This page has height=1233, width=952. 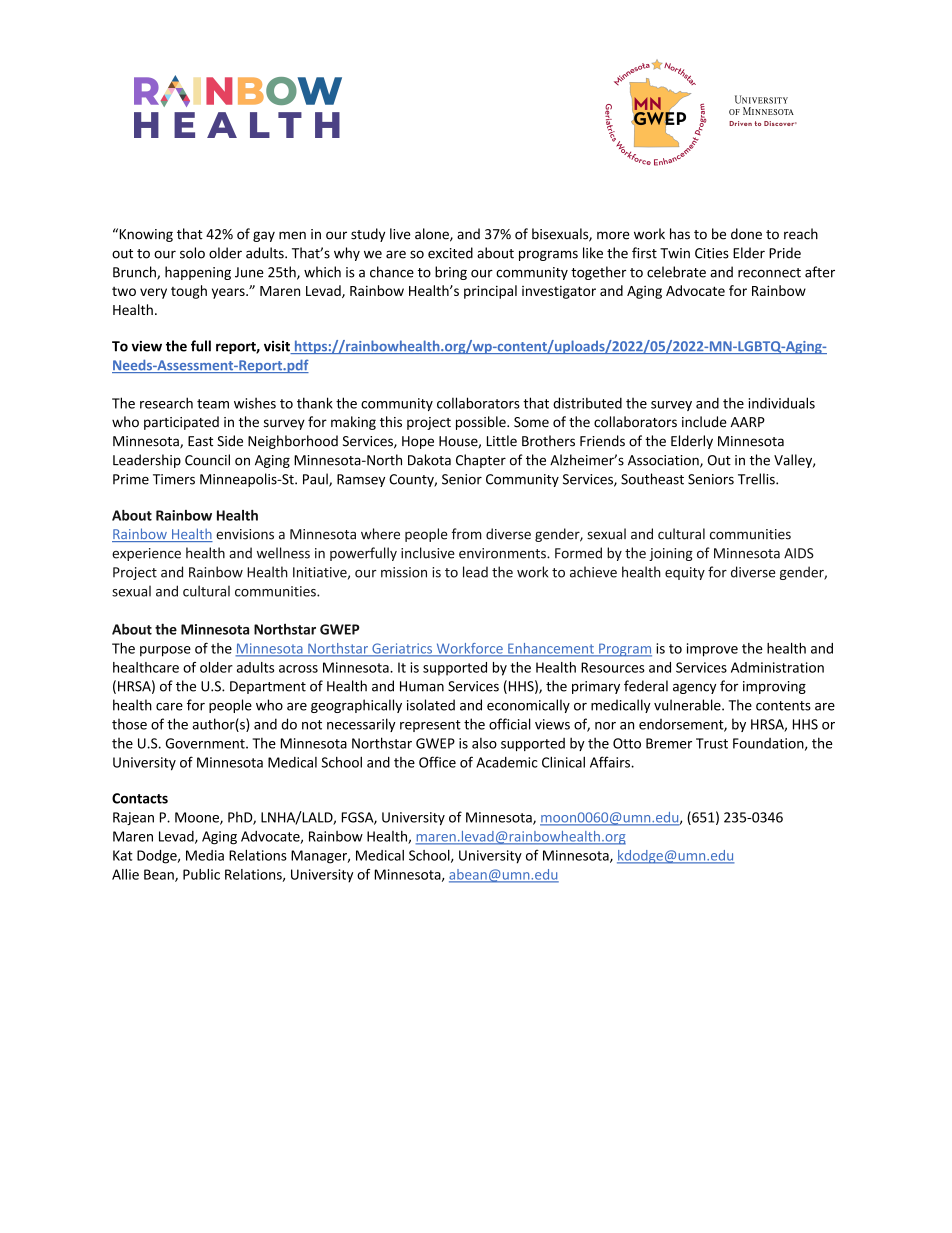 I want to click on individuals, so click(x=782, y=403).
